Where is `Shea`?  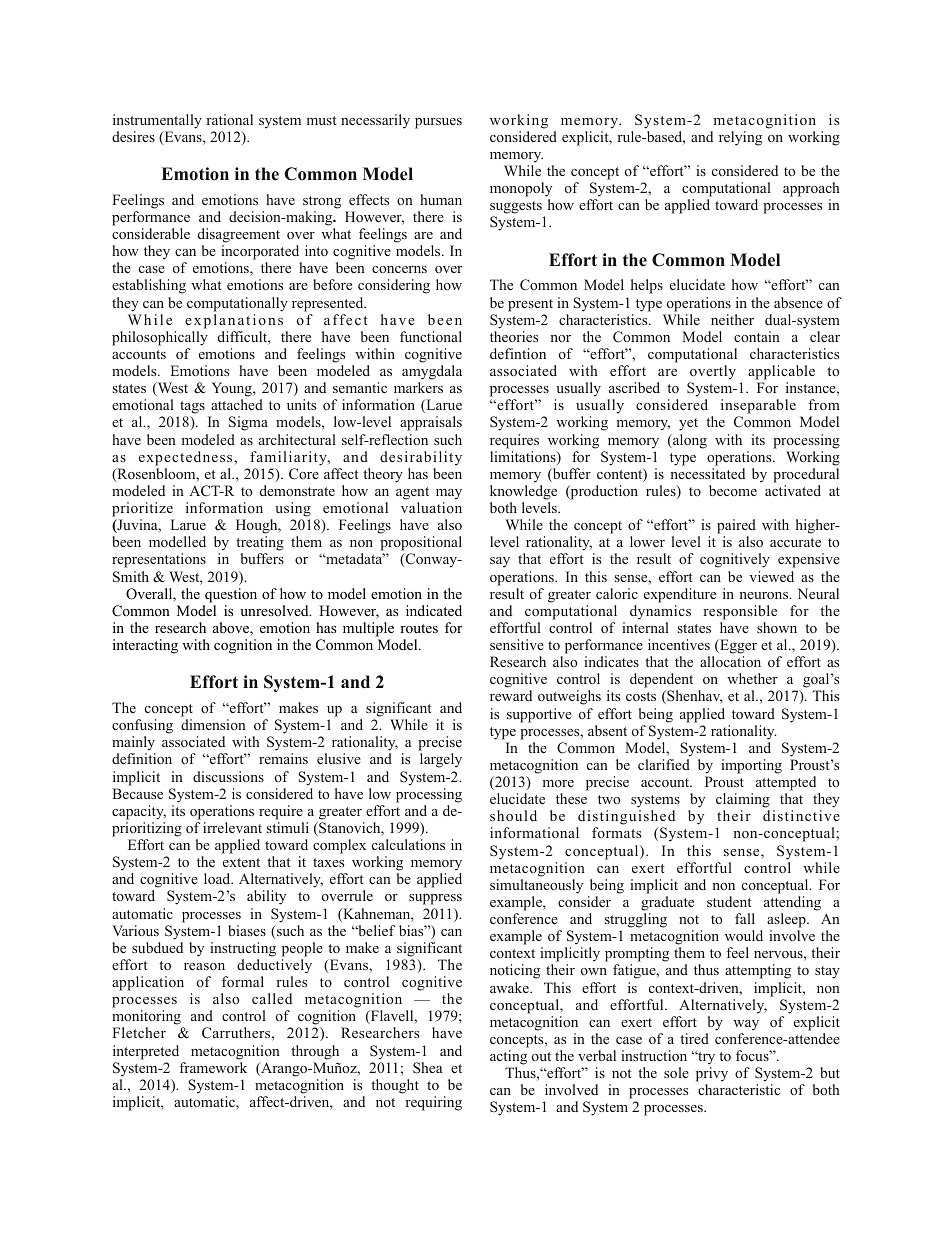
Shea is located at coordinates (428, 1067).
